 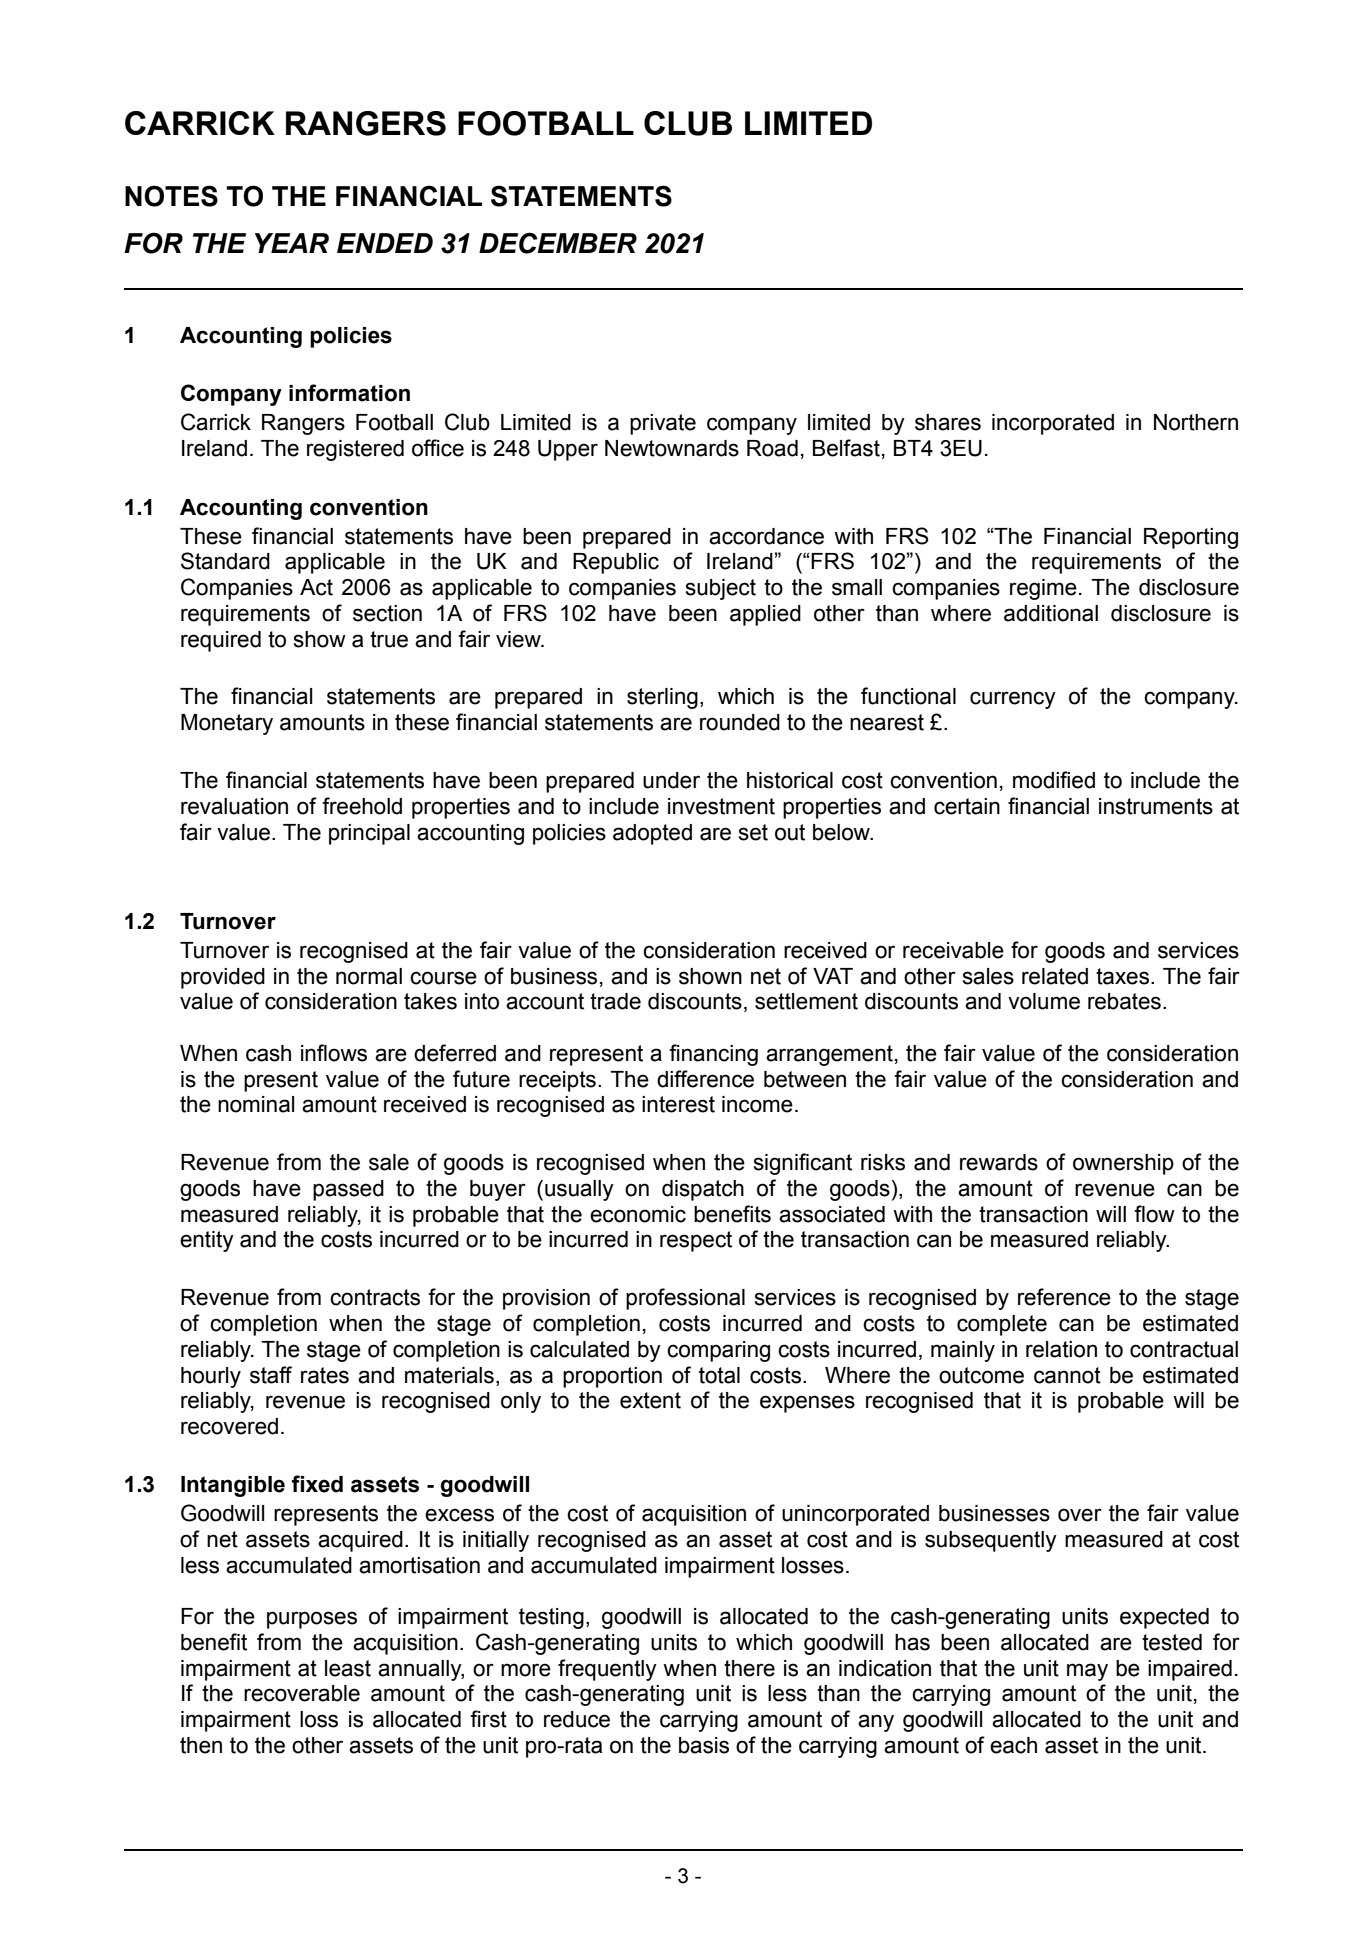 I want to click on ownership, so click(x=1123, y=1164).
